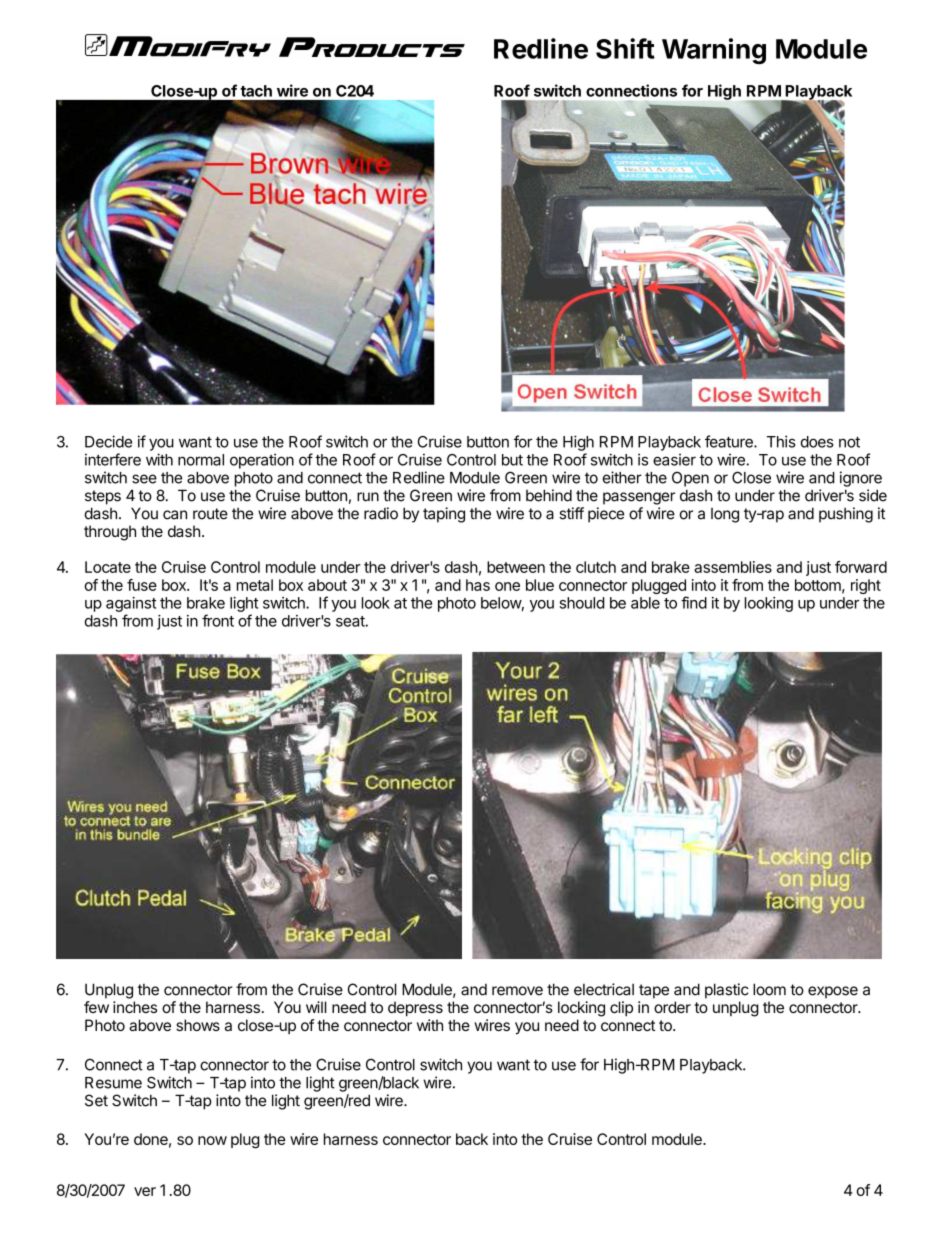  Describe the element at coordinates (218, 620) in the screenshot. I see `front` at that location.
